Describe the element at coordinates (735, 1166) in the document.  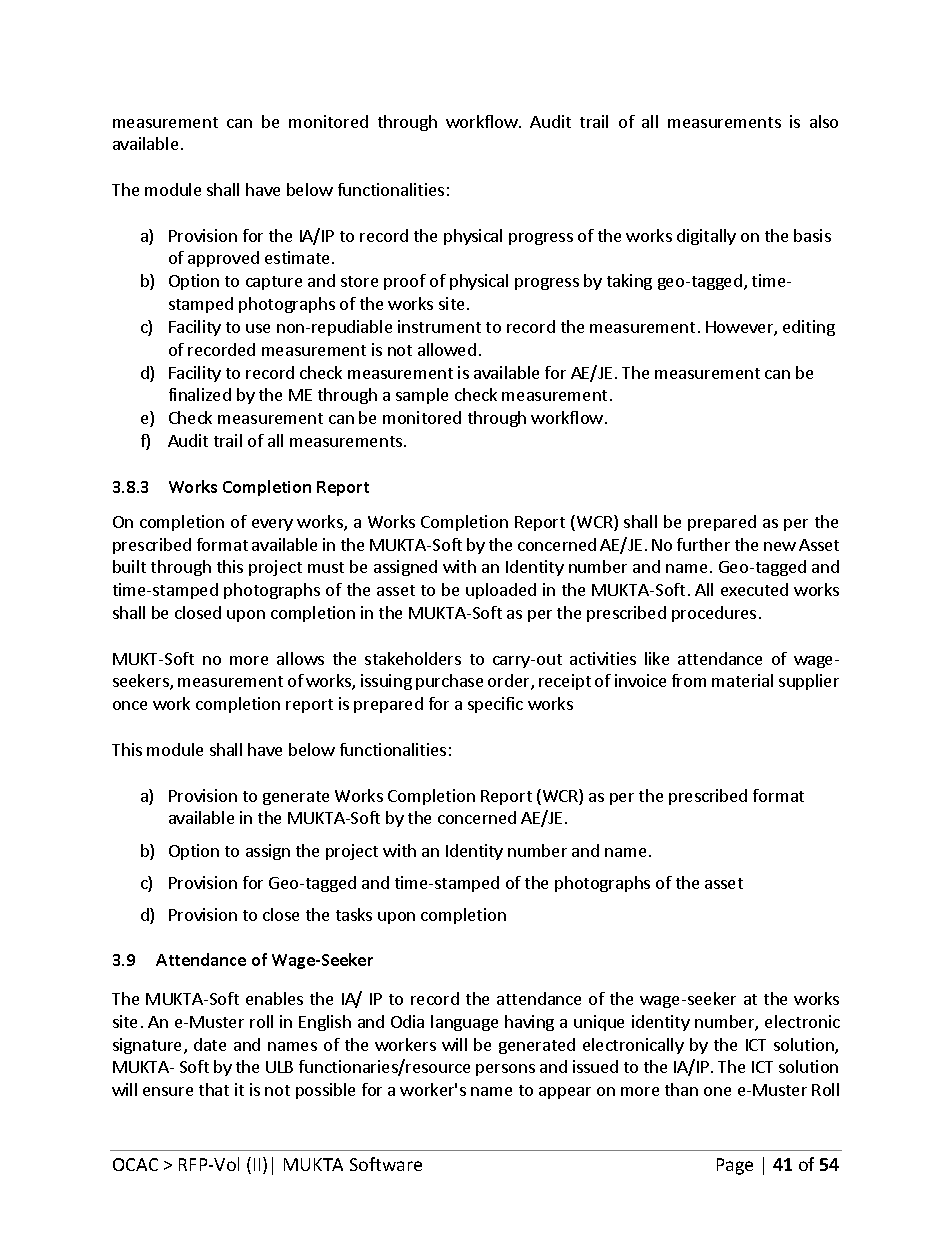
I see `Page` at that location.
